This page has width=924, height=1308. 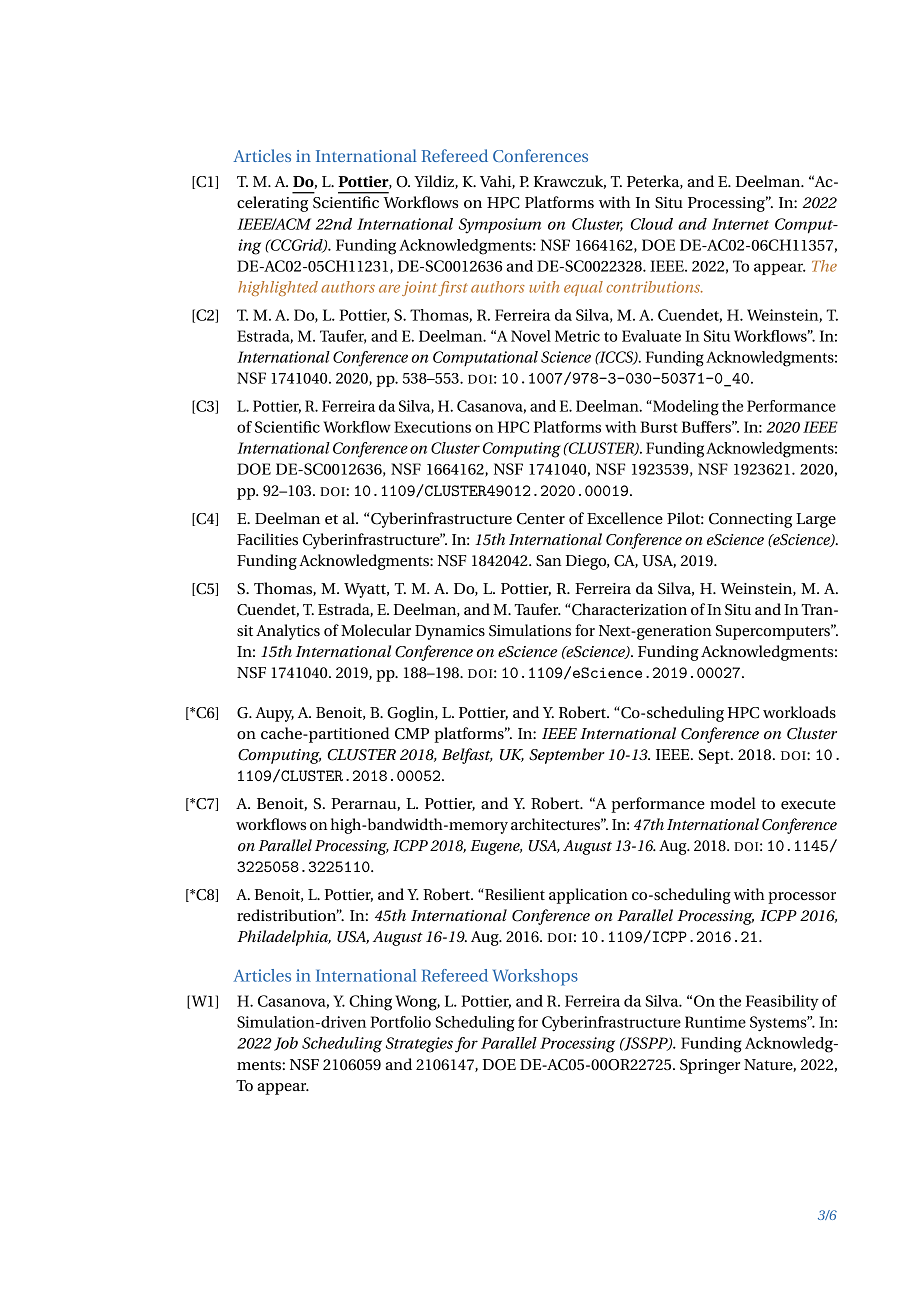 What do you see at coordinates (286, 1044) in the page?
I see `Job` at bounding box center [286, 1044].
